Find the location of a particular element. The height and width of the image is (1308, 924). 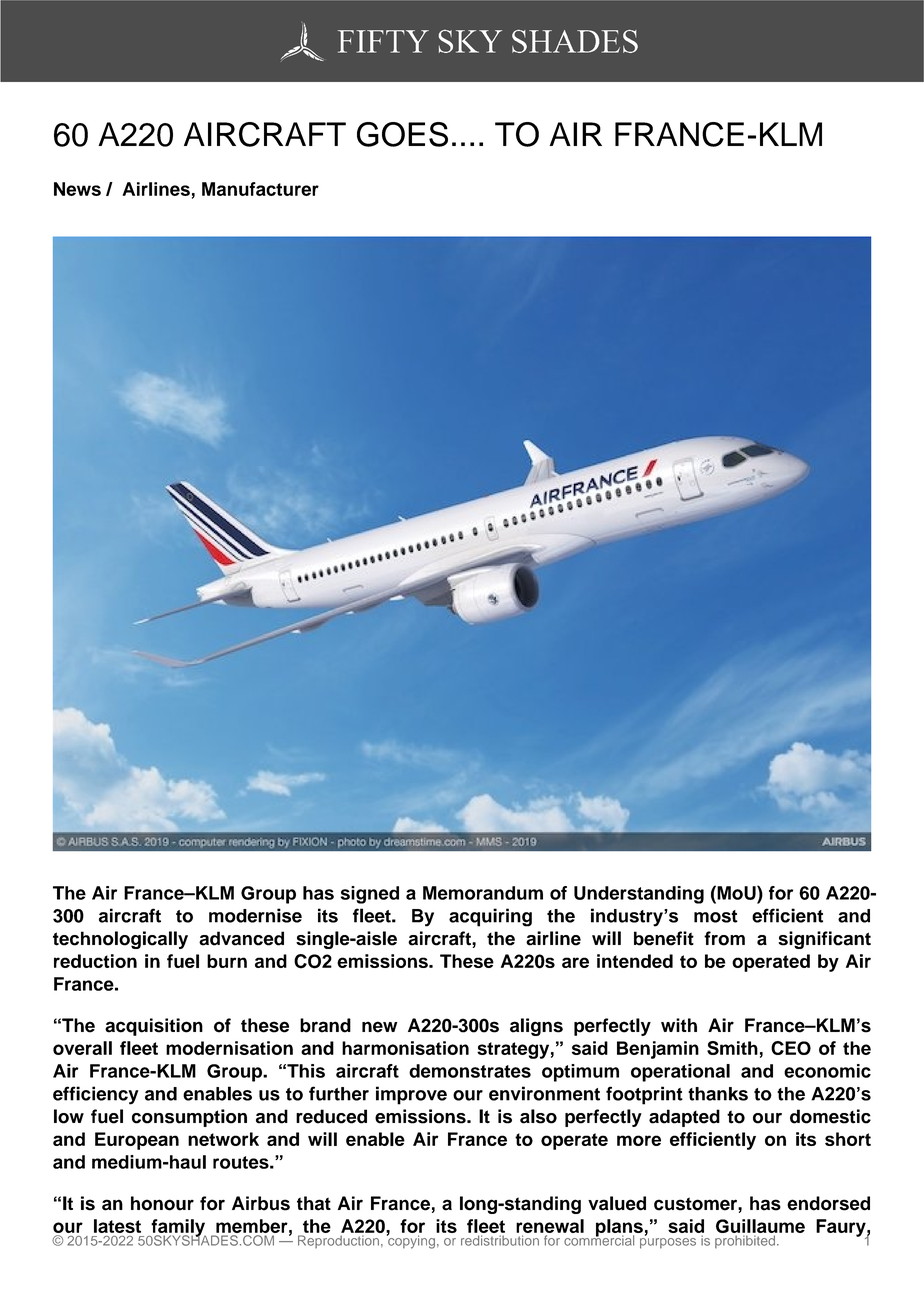

News is located at coordinates (77, 189).
